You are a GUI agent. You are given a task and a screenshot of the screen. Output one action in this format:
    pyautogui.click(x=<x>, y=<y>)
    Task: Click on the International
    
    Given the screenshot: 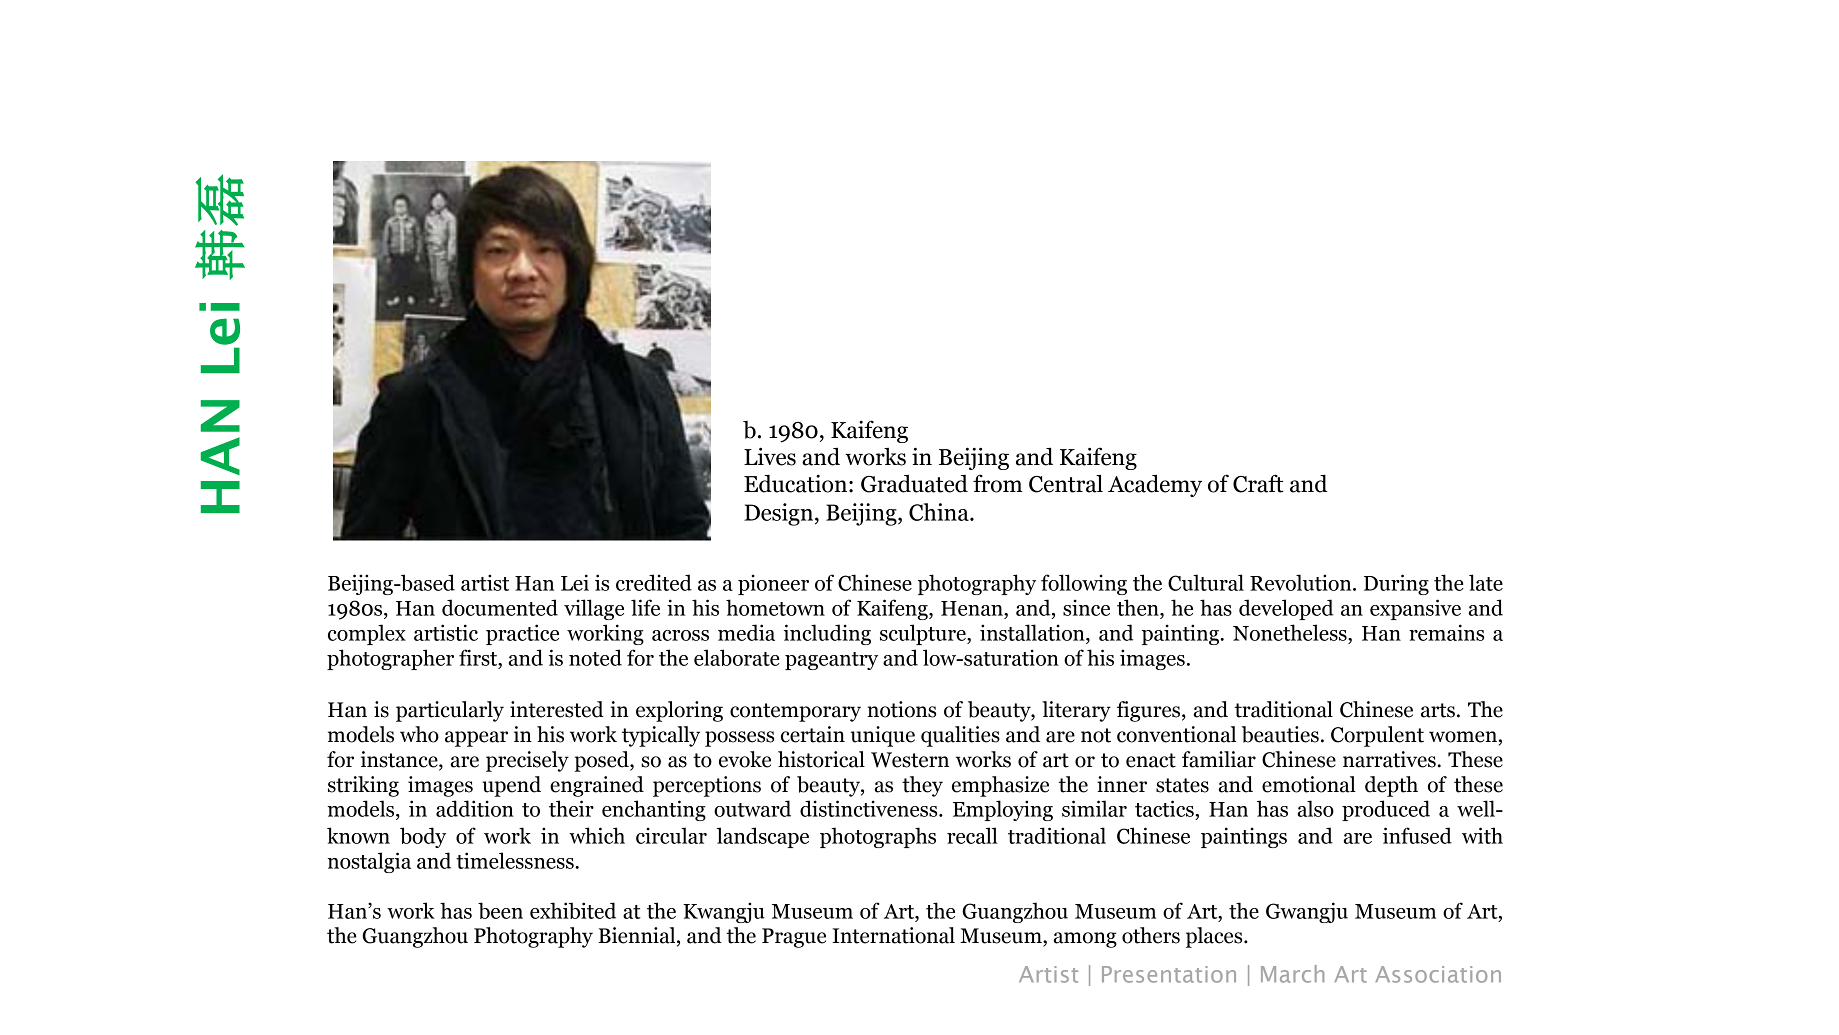 What is the action you would take?
    pyautogui.click(x=893, y=935)
